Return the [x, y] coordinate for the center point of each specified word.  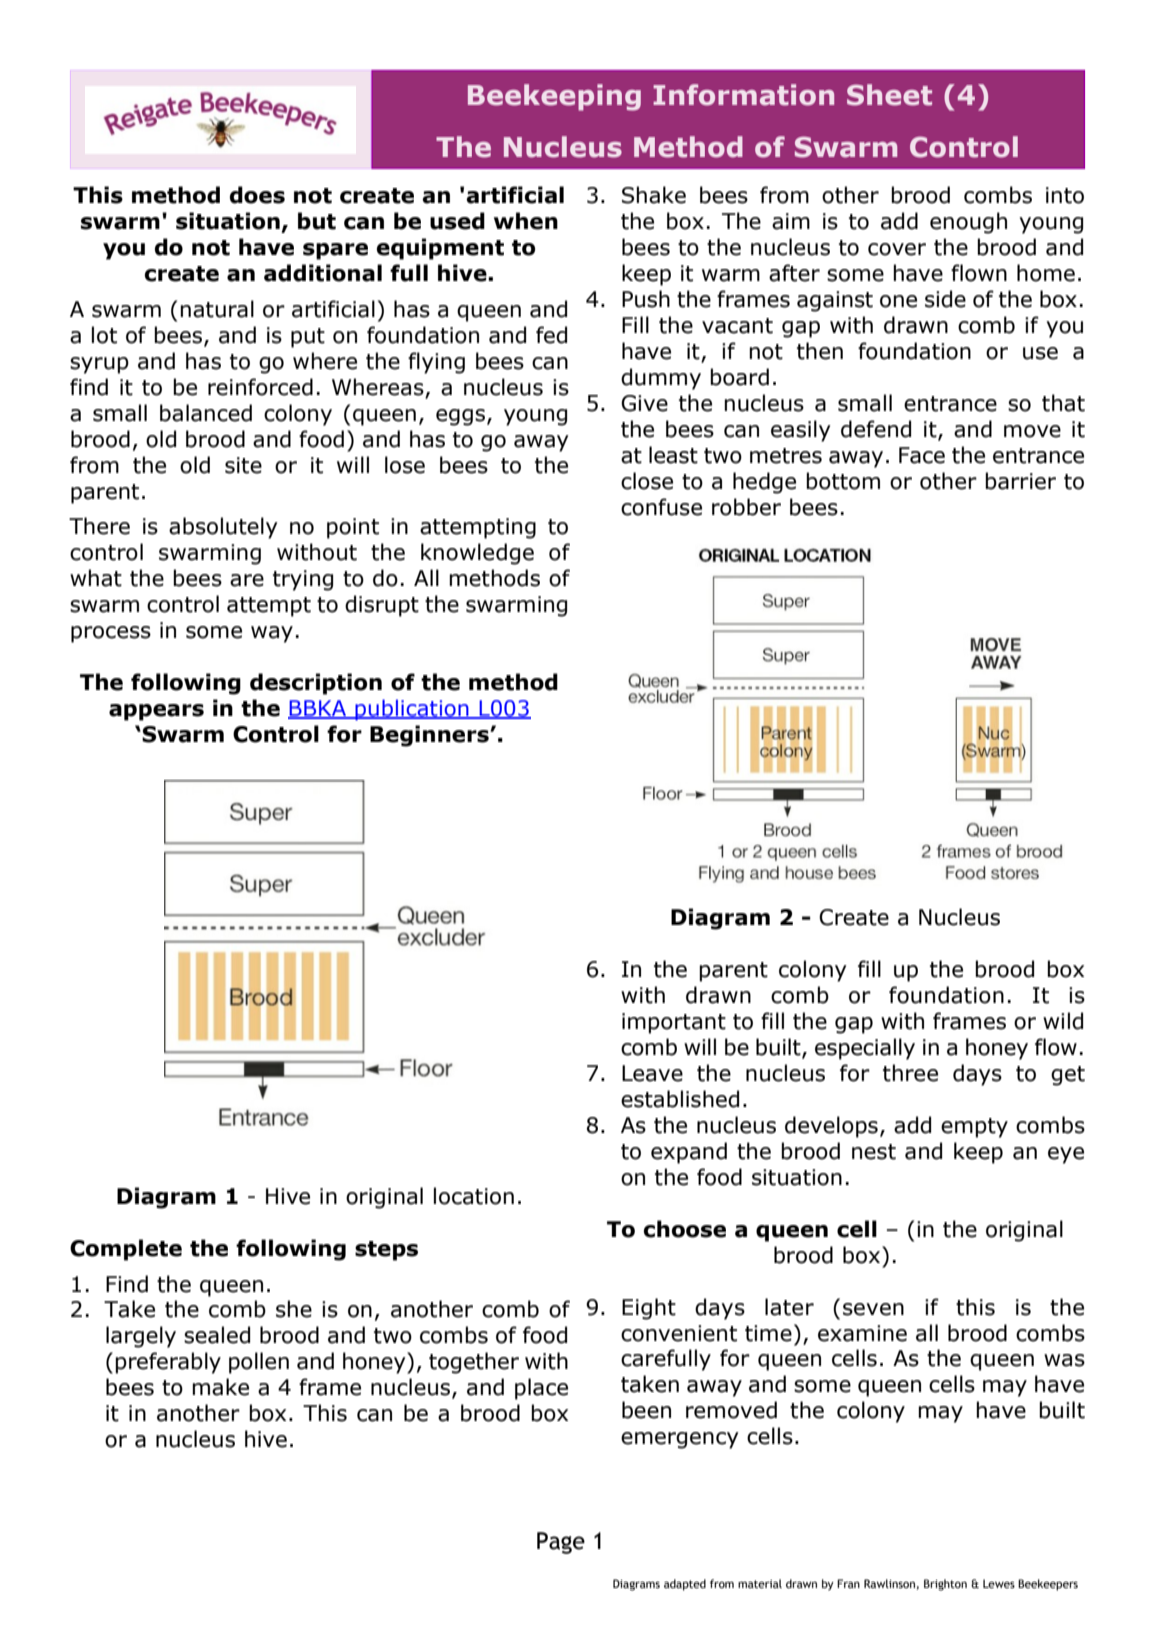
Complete [126, 1250]
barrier [1020, 481]
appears [156, 712]
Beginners [430, 736]
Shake [654, 195]
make [220, 1387]
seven [873, 1309]
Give [644, 403]
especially [865, 1049]
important [674, 1023]
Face [922, 455]
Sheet [889, 95]
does [257, 195]
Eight [649, 1309]
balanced [206, 413]
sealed [217, 1335]
